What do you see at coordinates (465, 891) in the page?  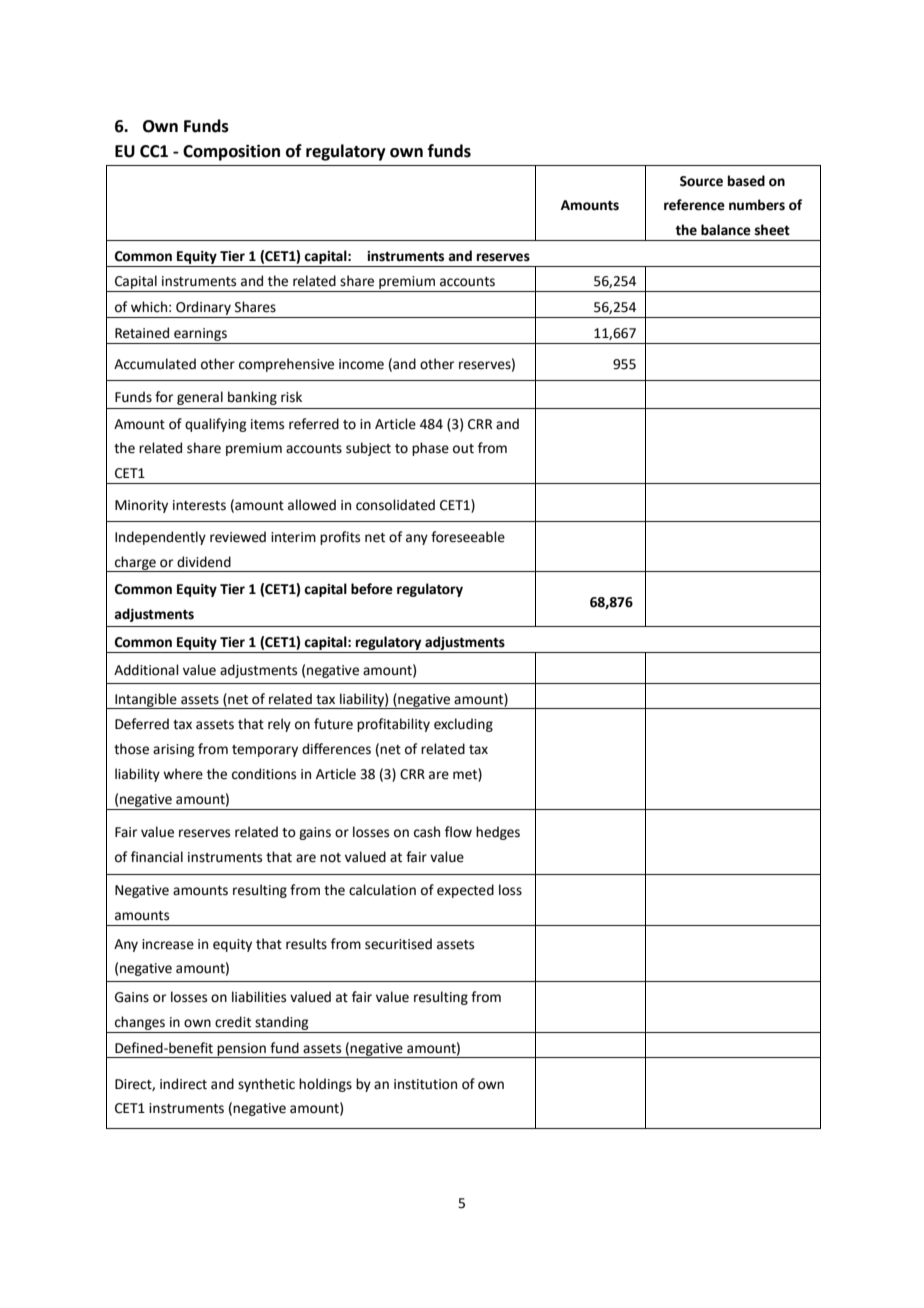 I see `expected` at bounding box center [465, 891].
